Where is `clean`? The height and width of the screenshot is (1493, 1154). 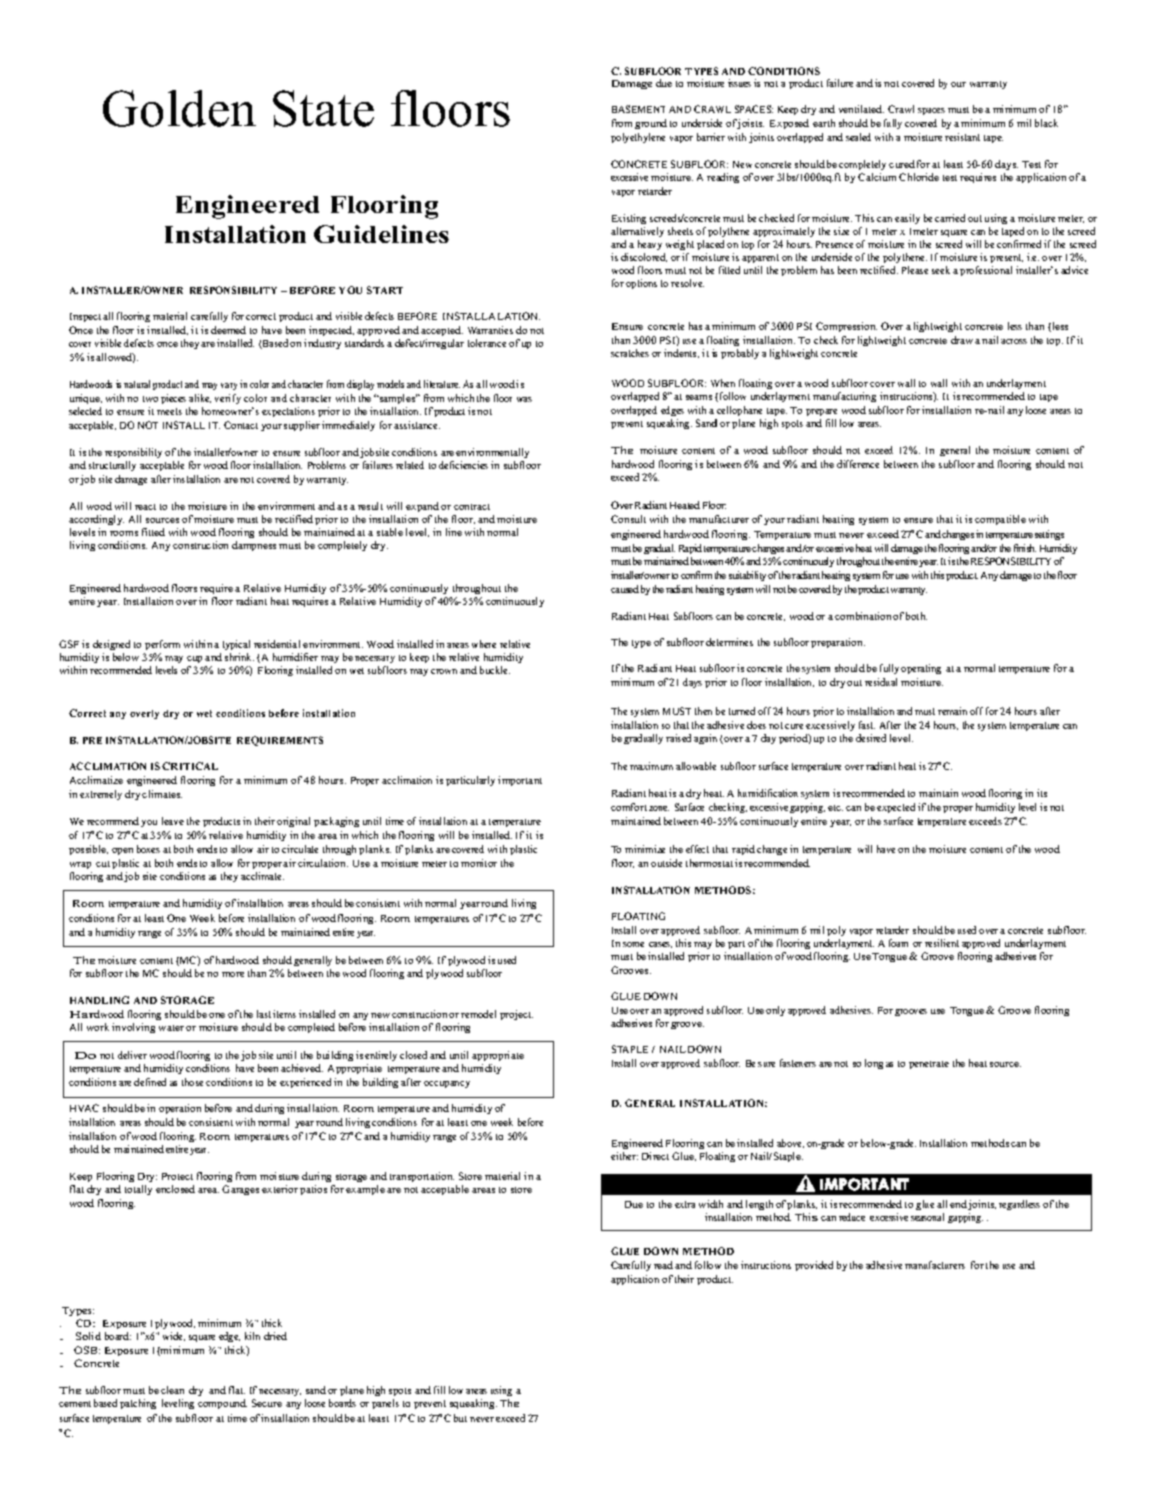
clean is located at coordinates (172, 1390).
